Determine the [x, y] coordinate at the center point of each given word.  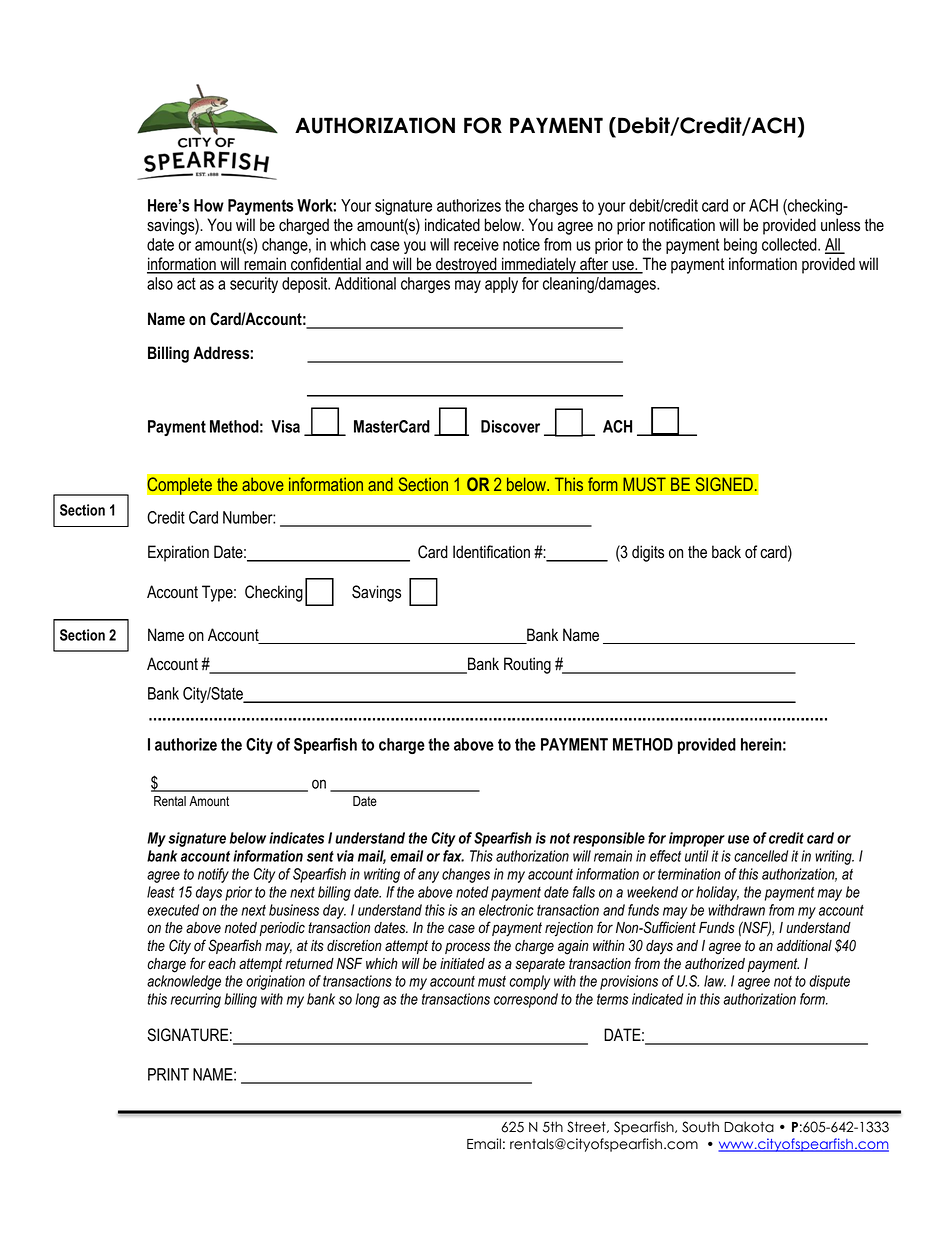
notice [521, 244]
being [740, 246]
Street [587, 1127]
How [209, 205]
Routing [527, 665]
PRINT [168, 1074]
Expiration [178, 553]
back [726, 552]
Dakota [749, 1127]
